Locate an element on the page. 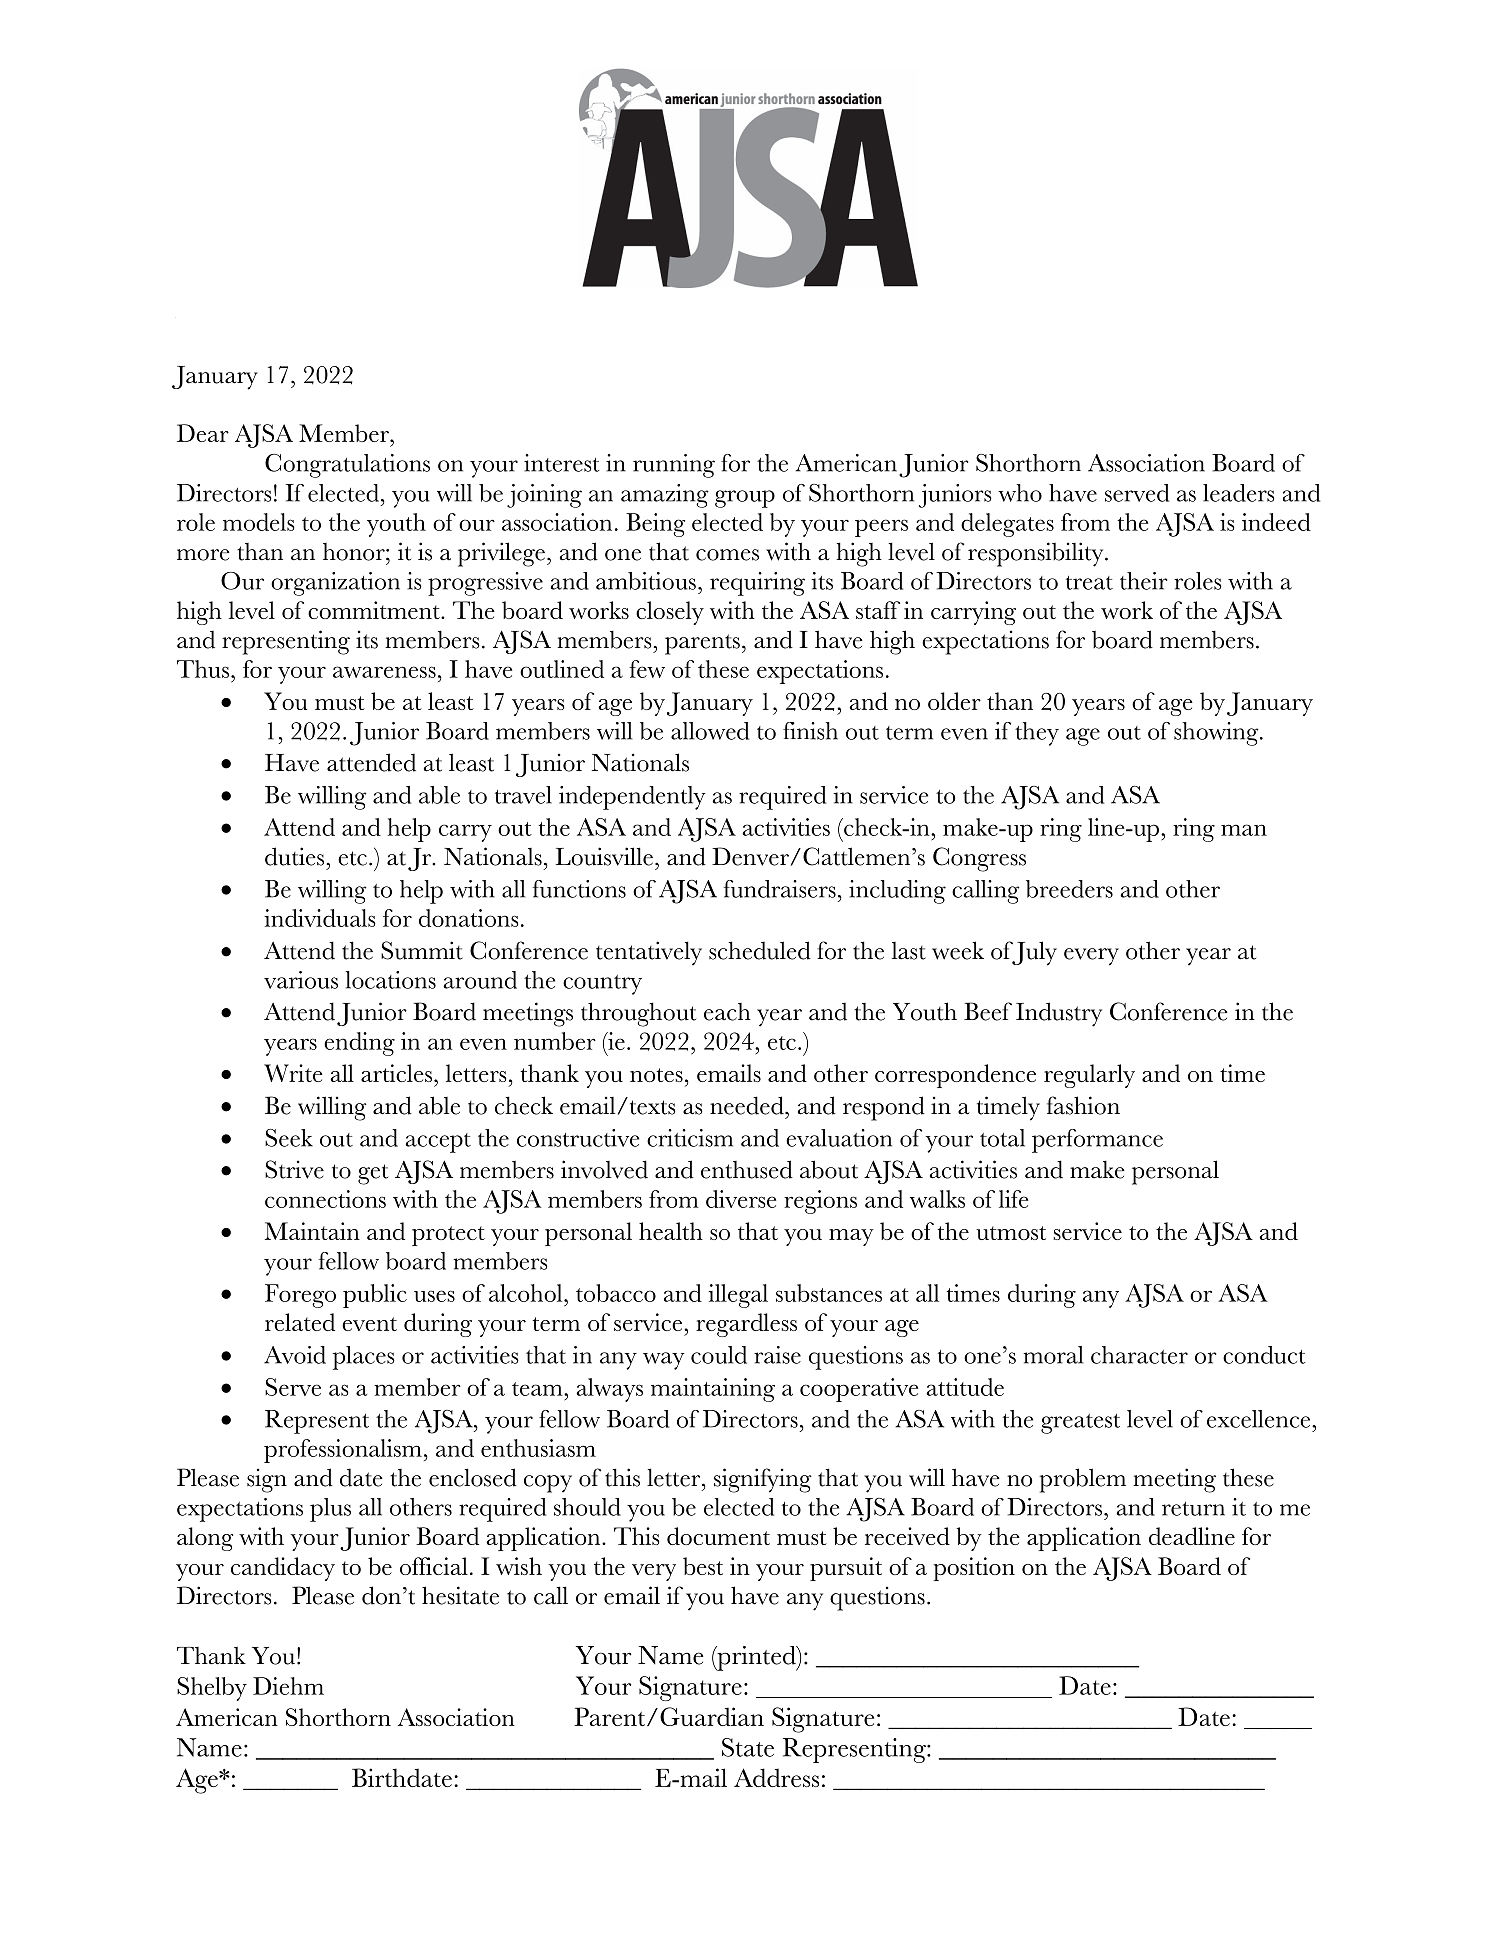 The image size is (1498, 1939). professionalism is located at coordinates (343, 1451).
